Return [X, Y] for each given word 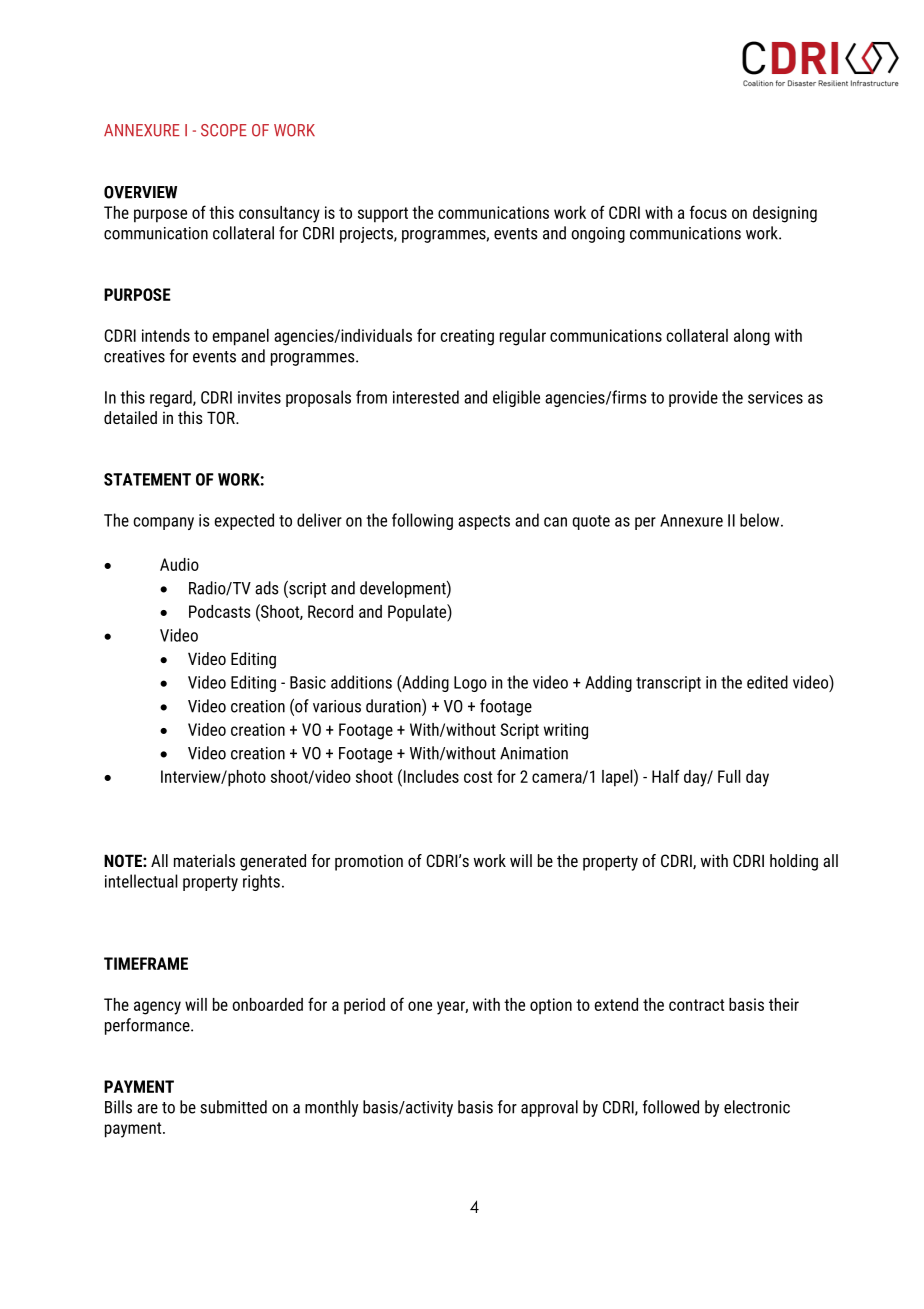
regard [172, 398]
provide [693, 398]
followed [671, 1107]
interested [426, 397]
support [383, 215]
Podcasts [220, 611]
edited [767, 682]
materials [204, 860]
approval [549, 1108]
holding [794, 862]
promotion [369, 863]
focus [708, 212]
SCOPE [224, 130]
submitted [233, 1107]
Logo [470, 684]
